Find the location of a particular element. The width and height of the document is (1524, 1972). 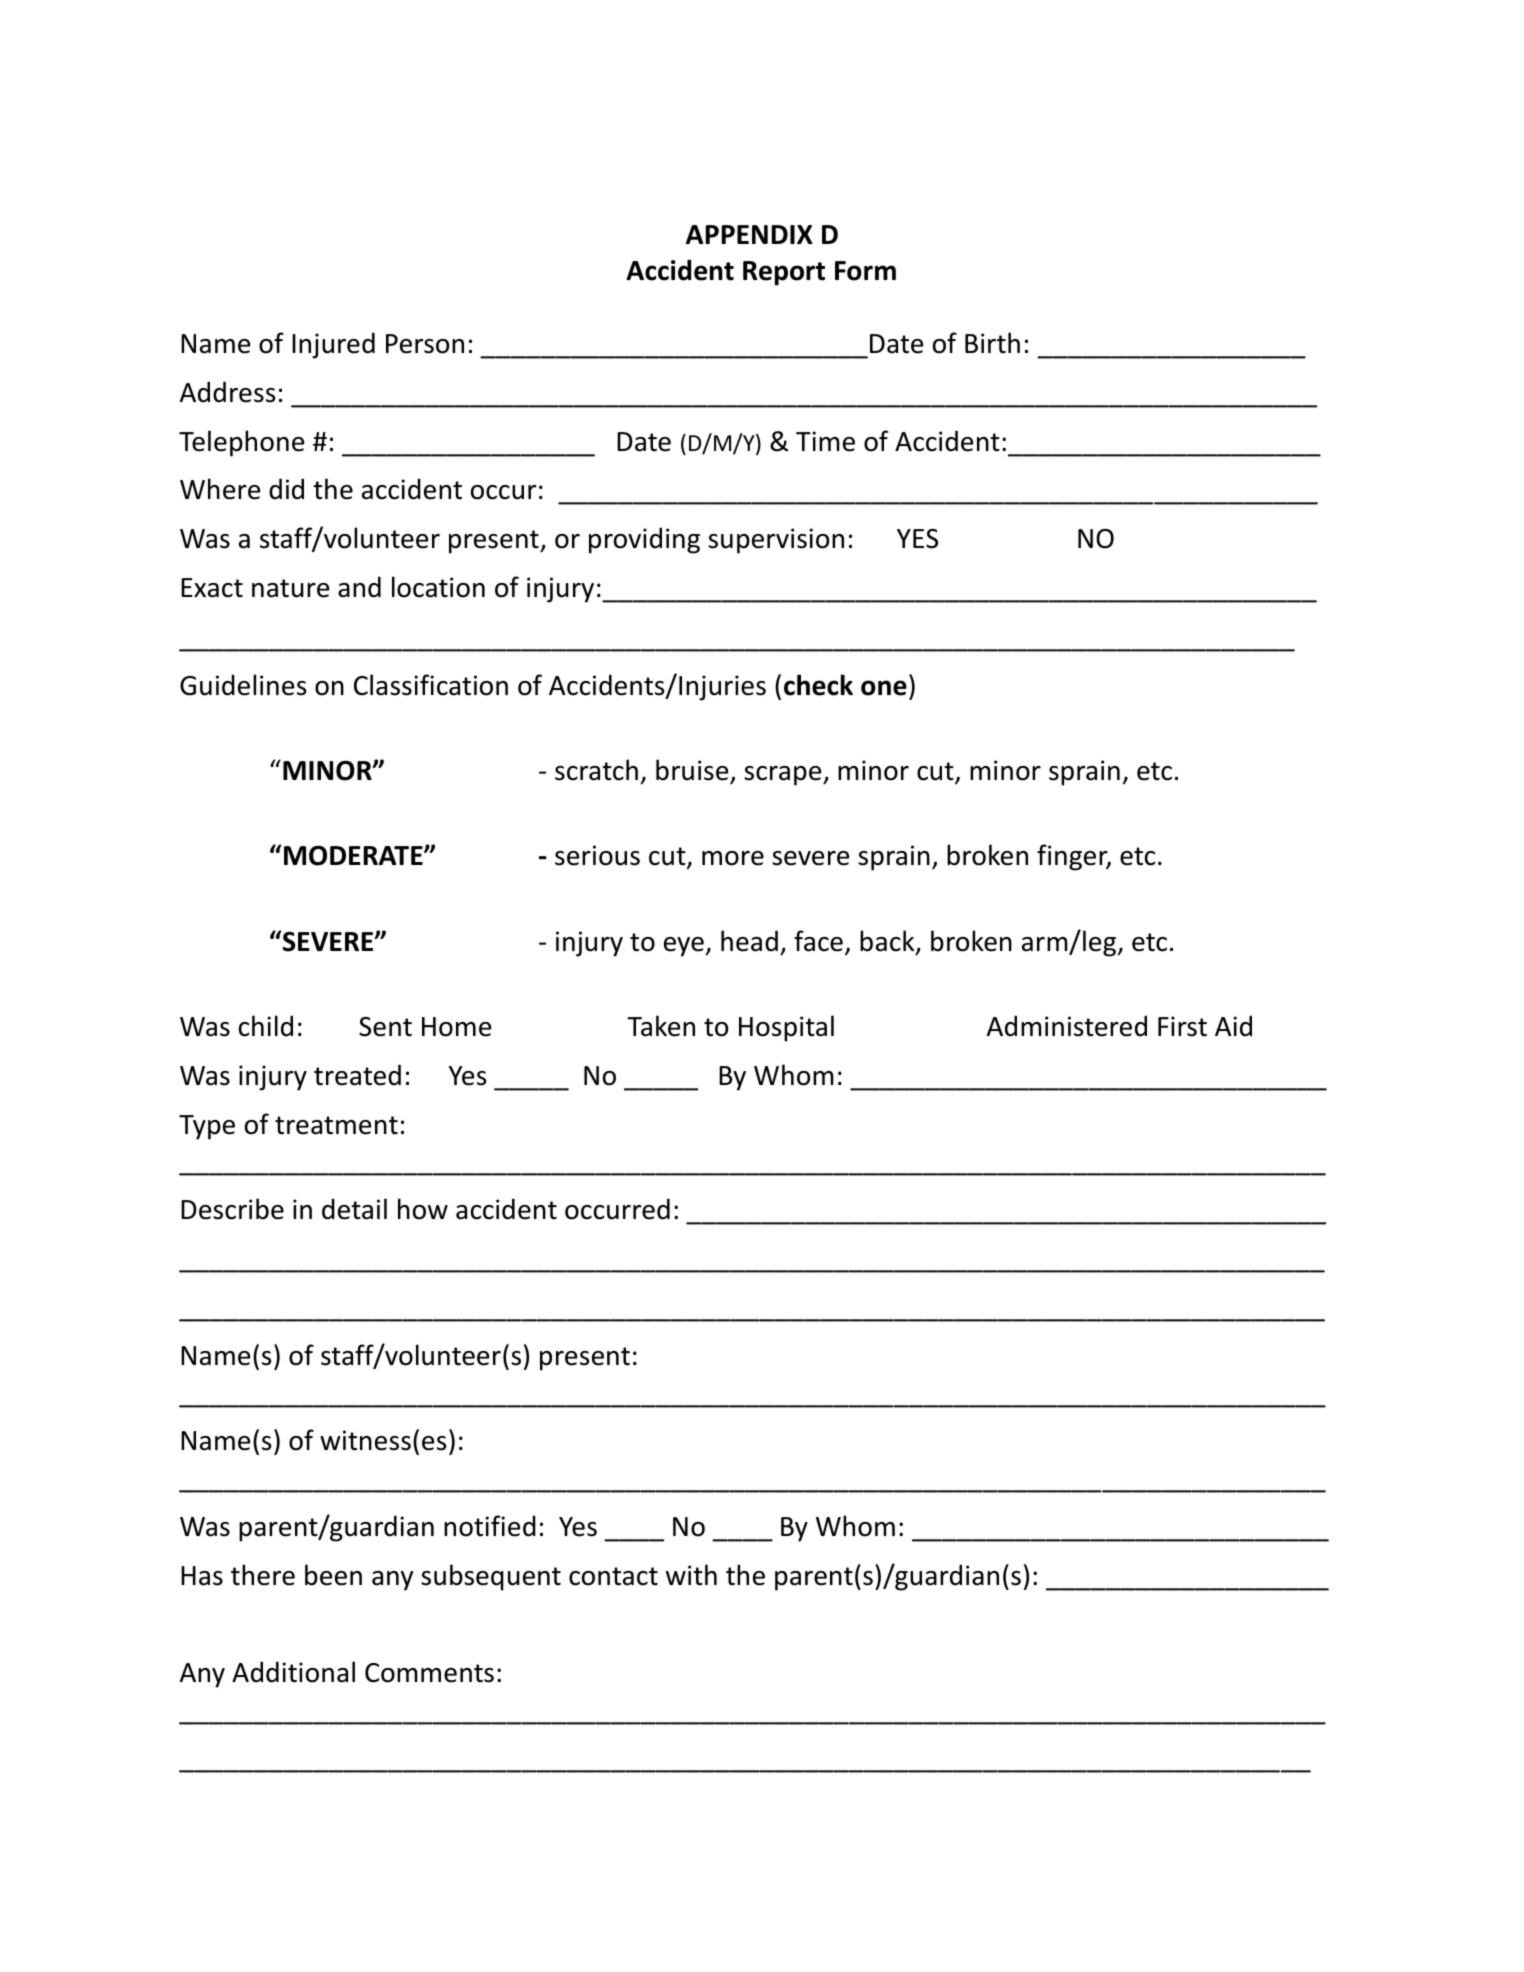

and is located at coordinates (359, 587).
